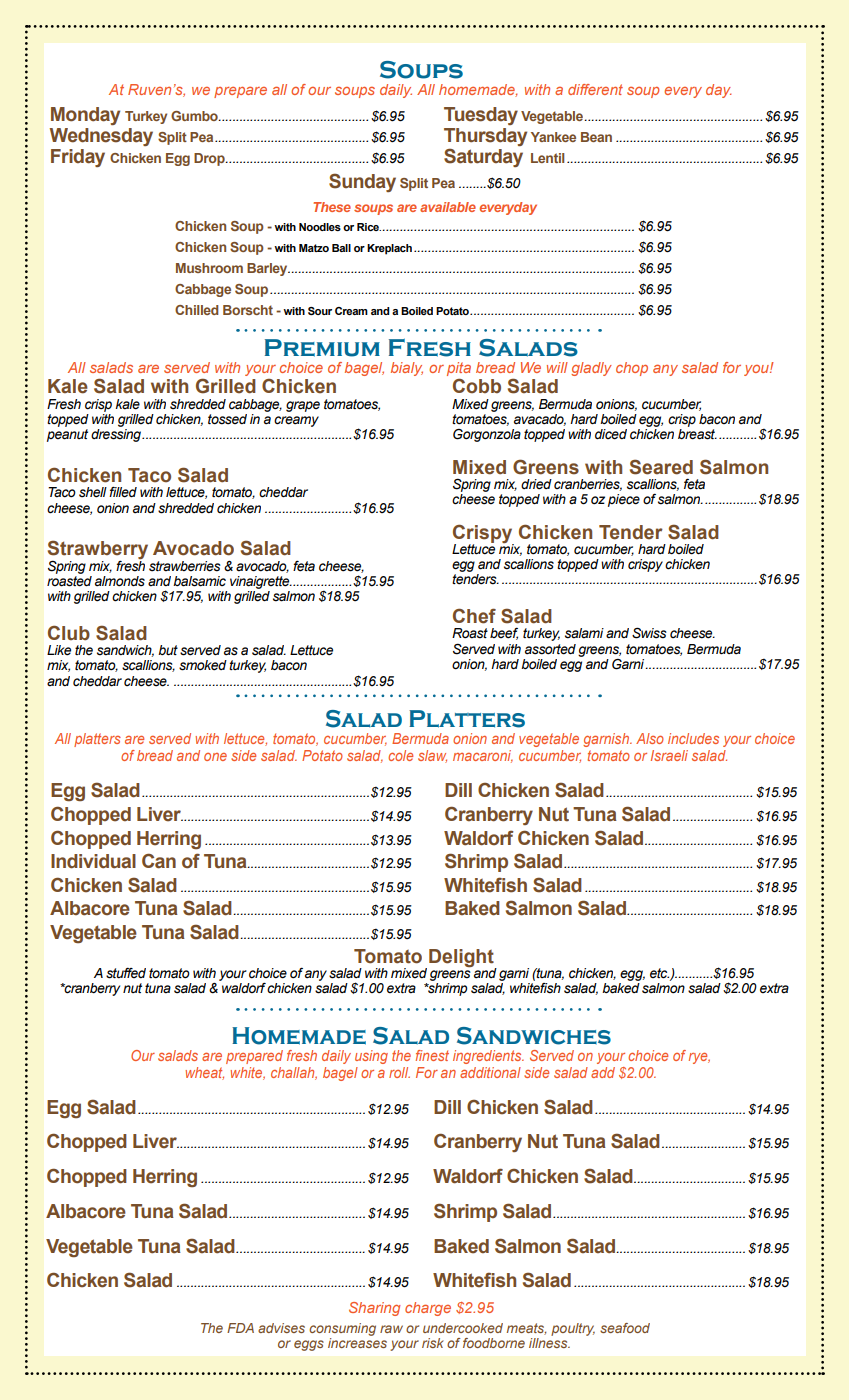 The height and width of the screenshot is (1400, 849). I want to click on Also, so click(650, 738).
